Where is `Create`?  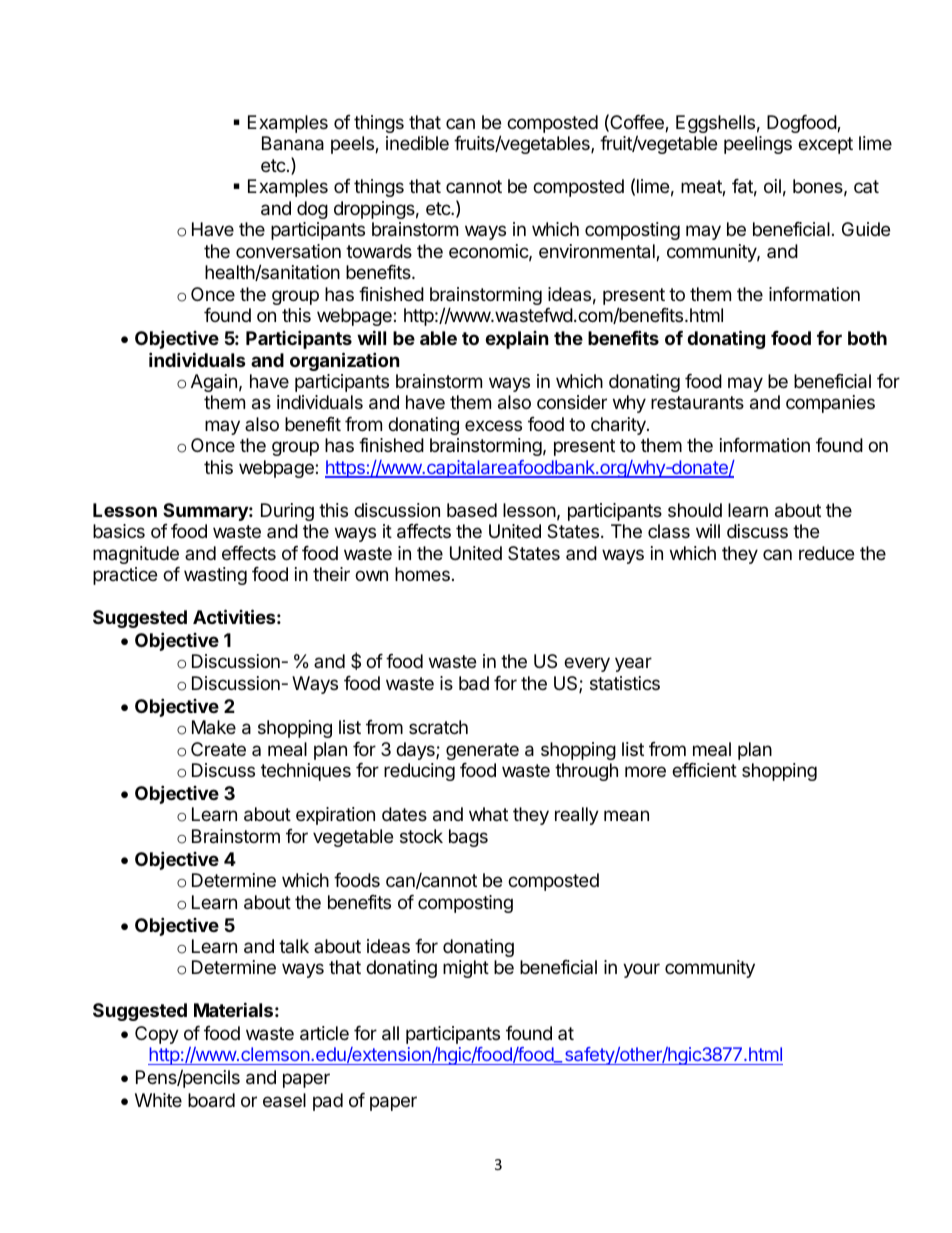 Create is located at coordinates (218, 749).
